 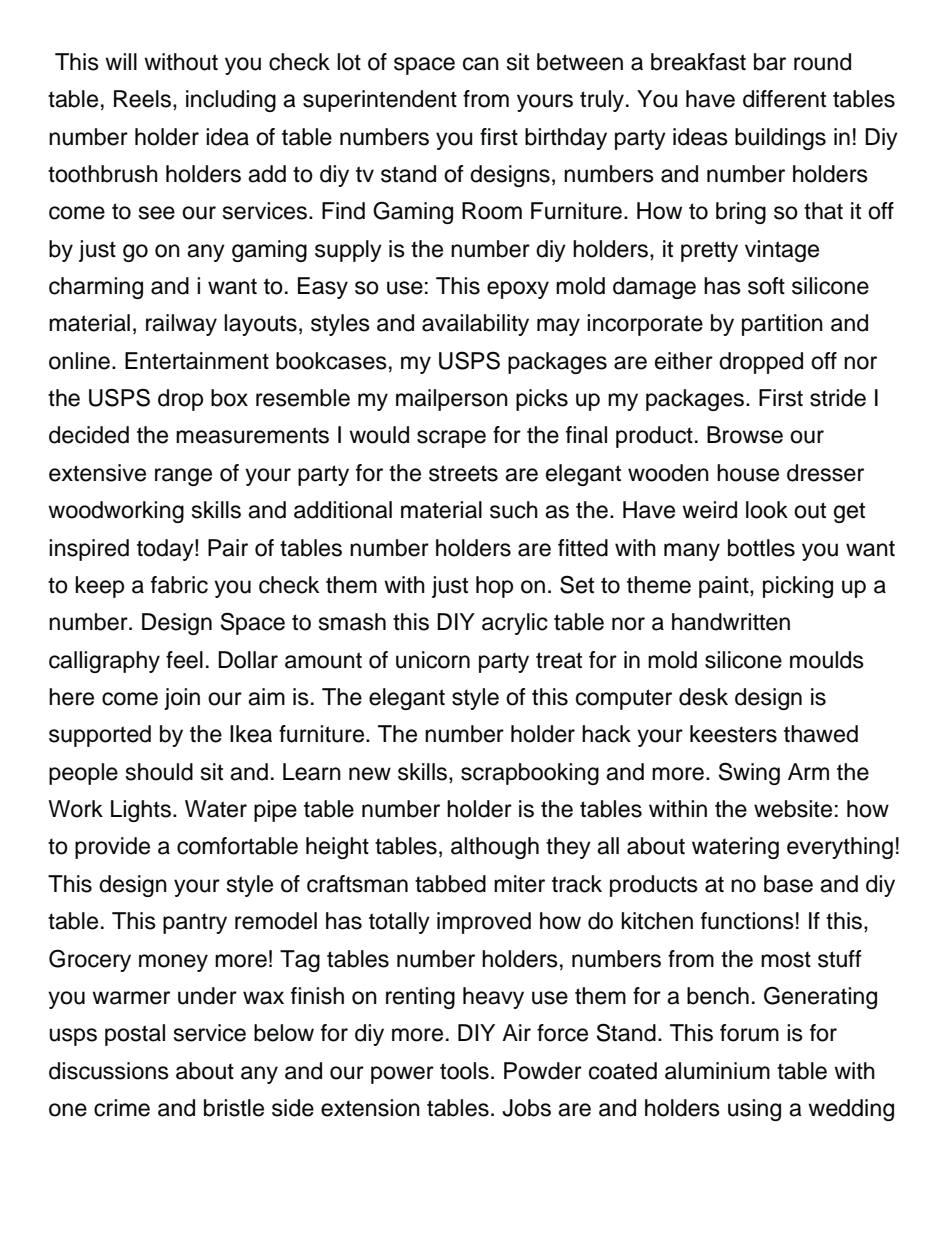 I want to click on discussions, so click(x=109, y=1071).
